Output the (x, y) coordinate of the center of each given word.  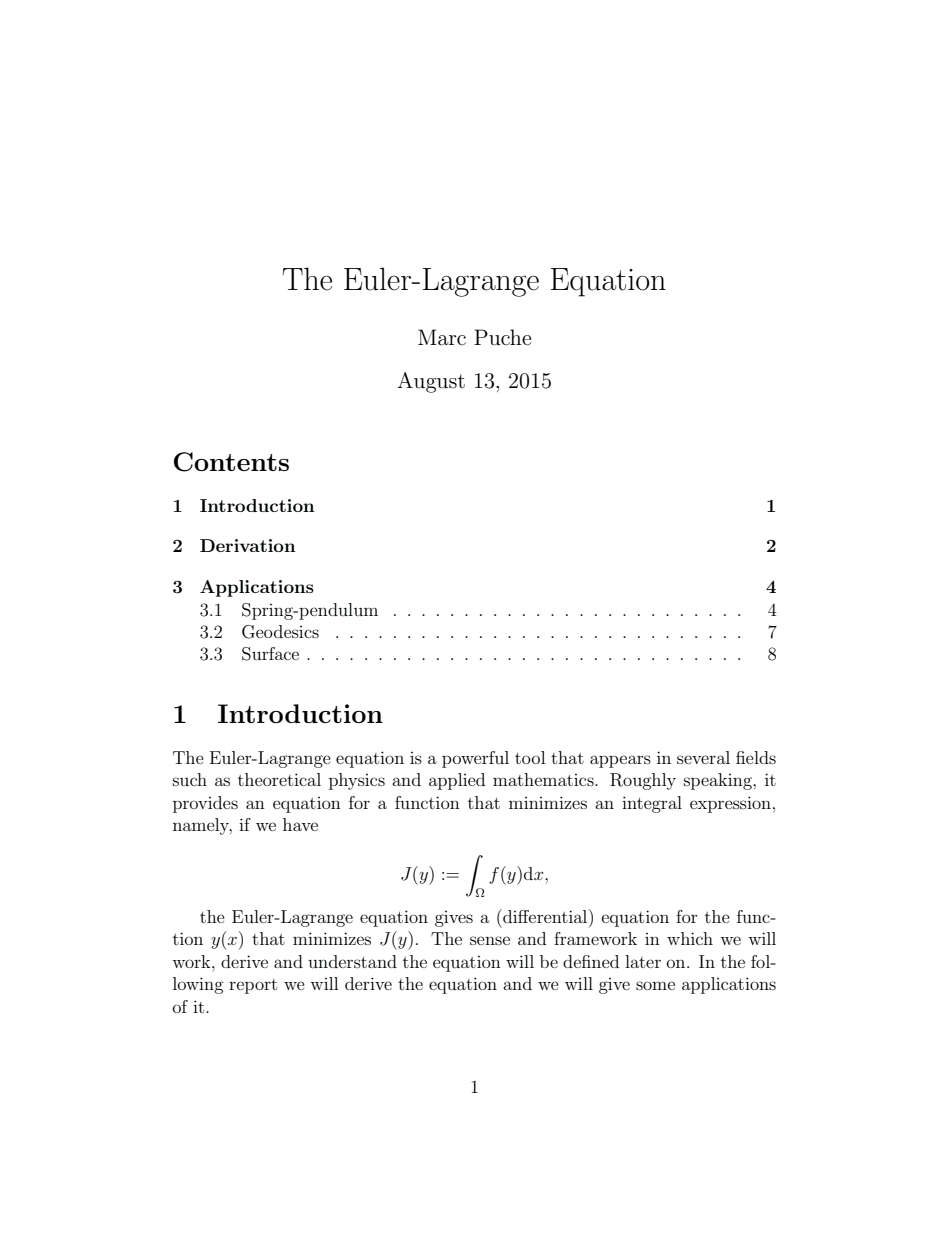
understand (352, 961)
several (703, 757)
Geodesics (280, 632)
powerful (475, 759)
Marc (442, 337)
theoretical (279, 779)
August (431, 382)
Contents (231, 462)
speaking (719, 781)
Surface (270, 654)
